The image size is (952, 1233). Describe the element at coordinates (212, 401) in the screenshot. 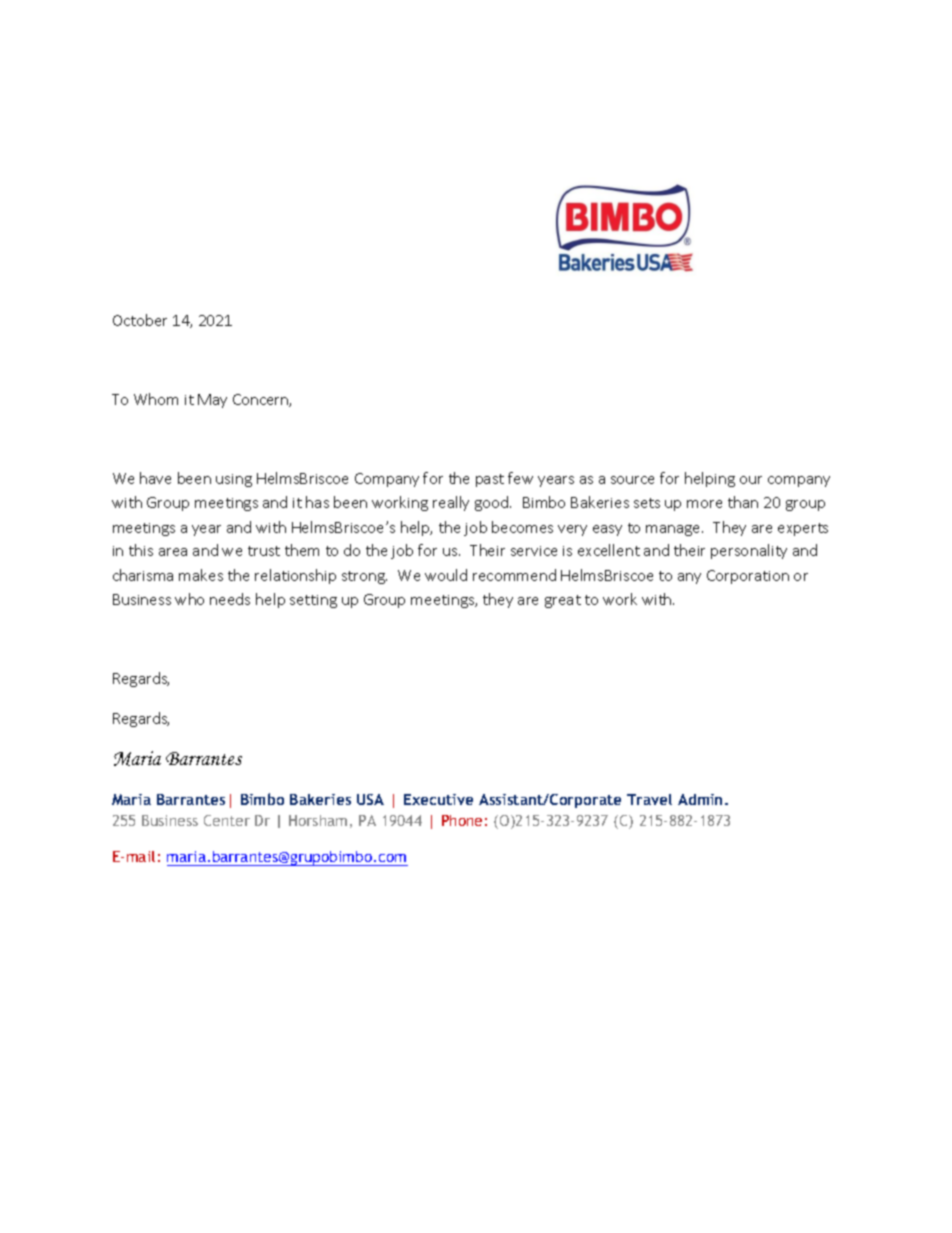

I see `May` at that location.
